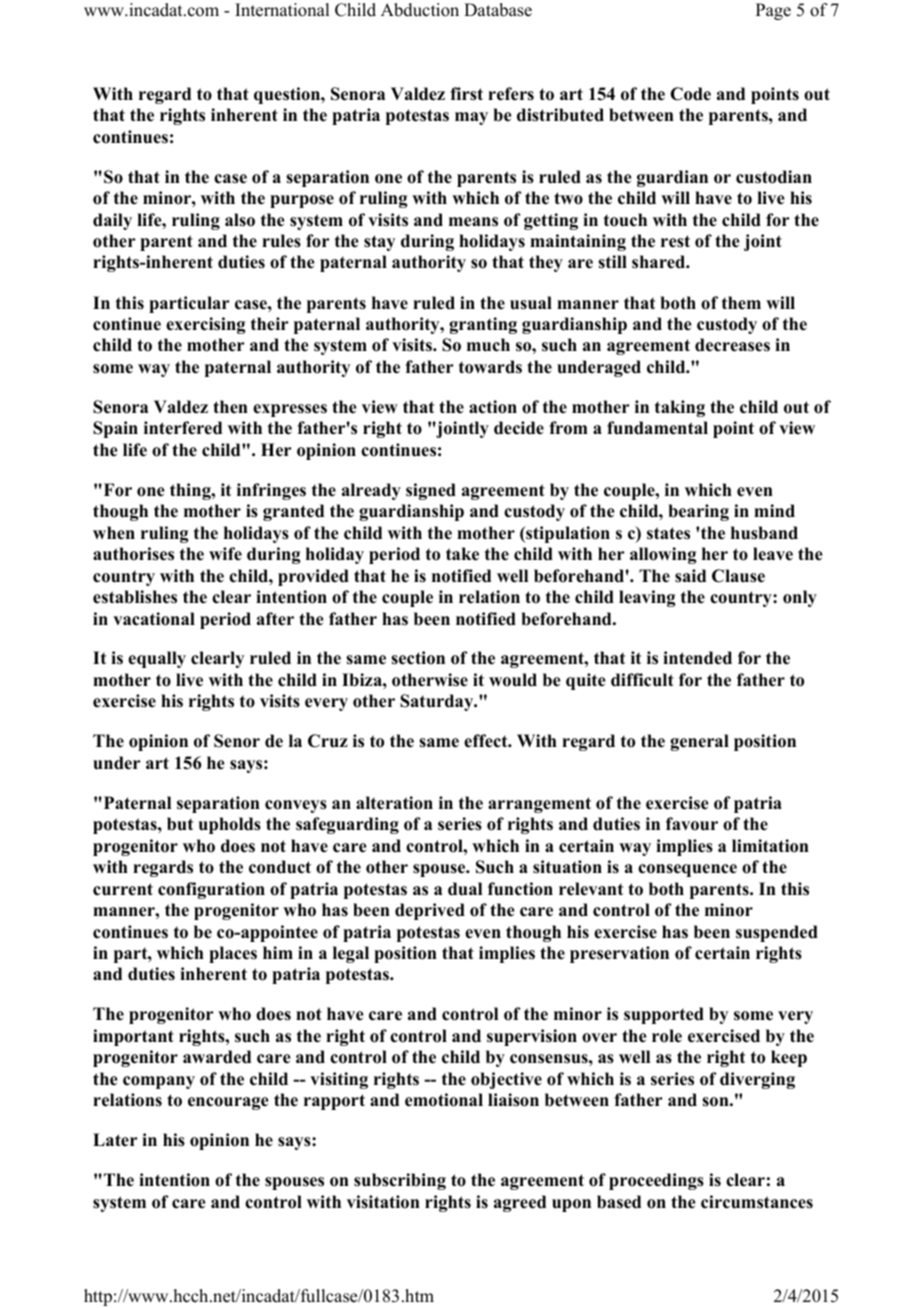 The height and width of the page is (1308, 924). I want to click on subscribing, so click(400, 1181).
